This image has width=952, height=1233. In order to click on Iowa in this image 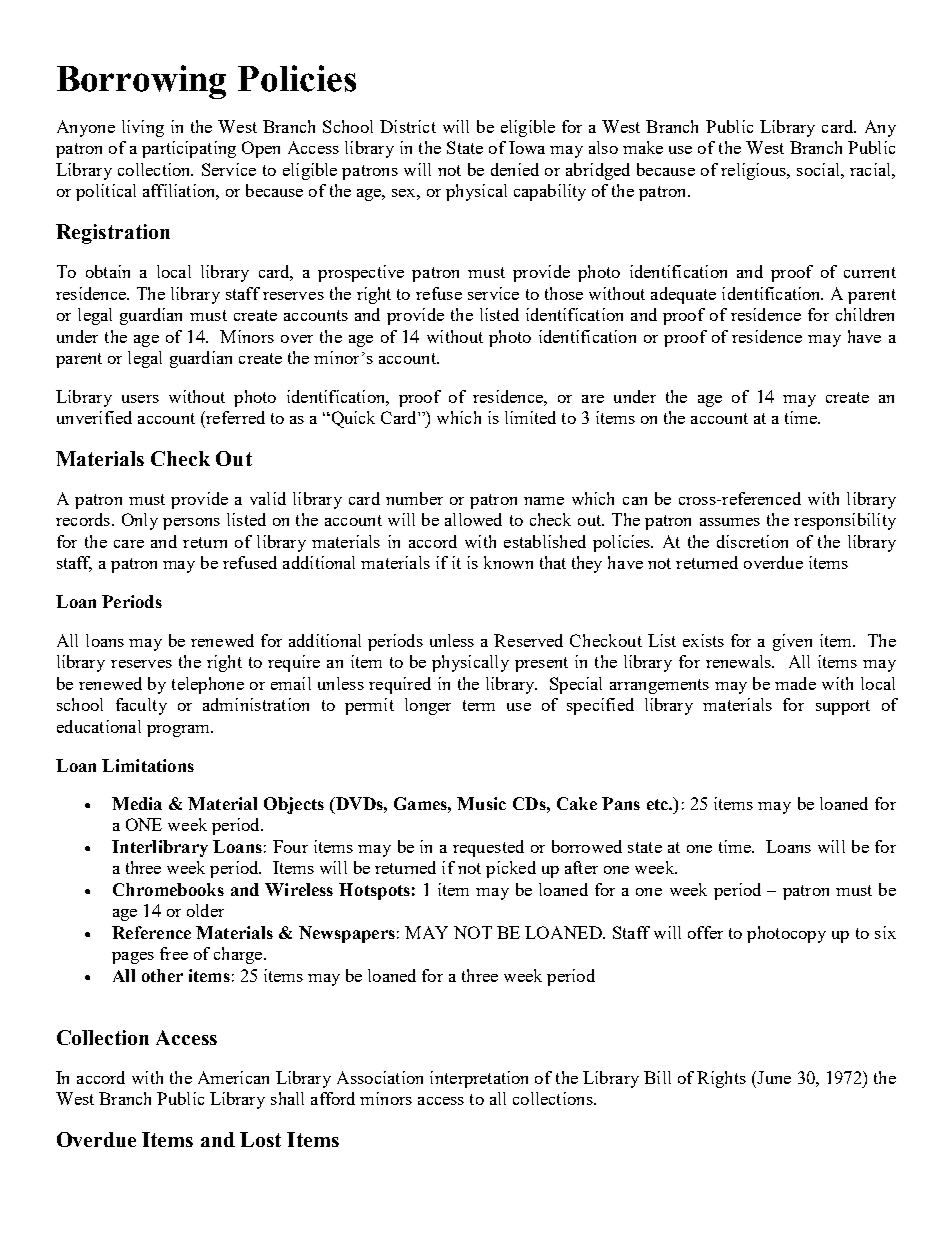, I will do `click(527, 147)`.
